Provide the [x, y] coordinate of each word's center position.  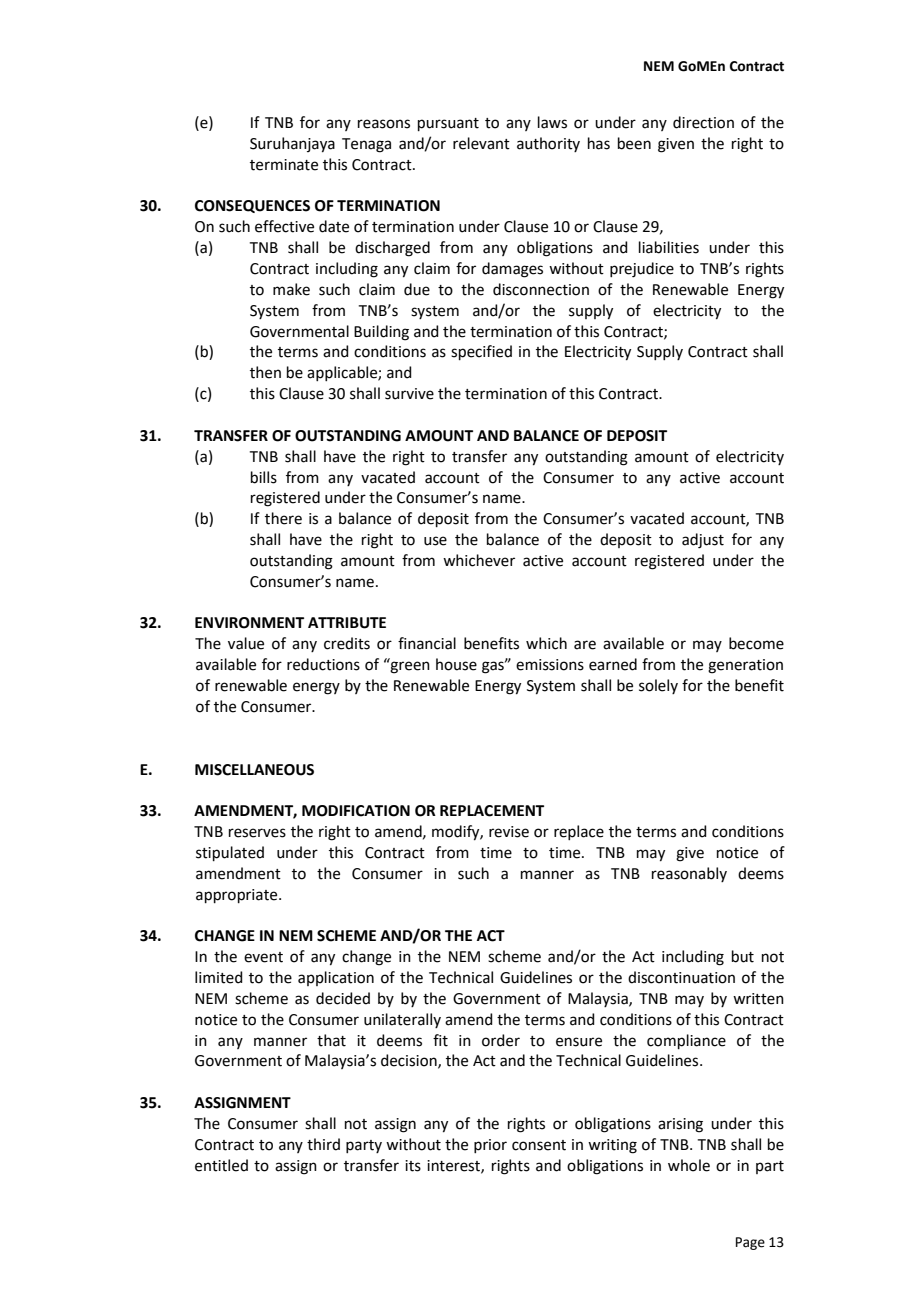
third [323, 1144]
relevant [481, 143]
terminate [284, 165]
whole [689, 1165]
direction [703, 122]
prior [490, 1146]
